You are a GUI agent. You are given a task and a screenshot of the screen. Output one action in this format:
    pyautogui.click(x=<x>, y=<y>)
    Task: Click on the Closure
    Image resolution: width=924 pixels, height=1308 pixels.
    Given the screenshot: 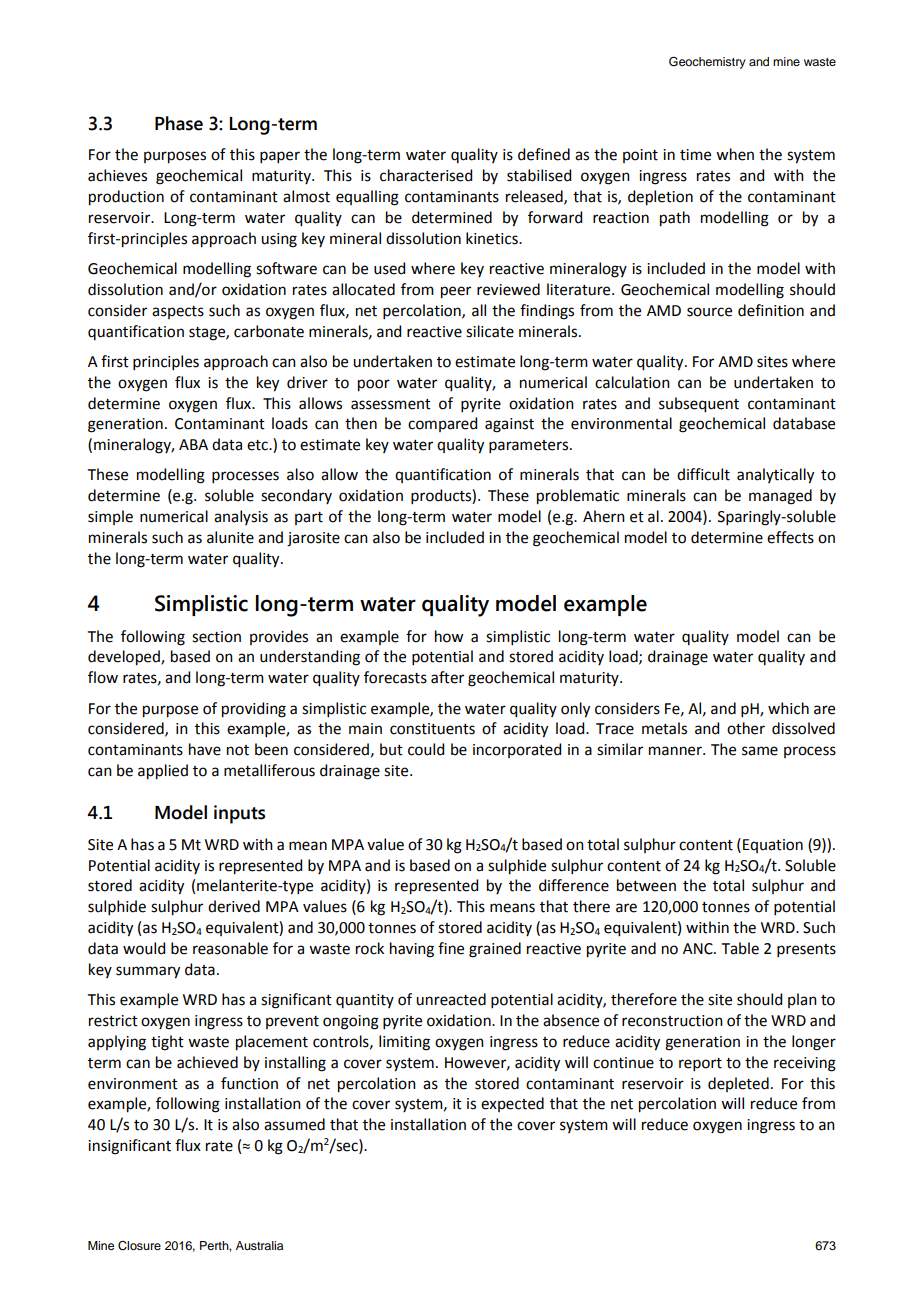 What is the action you would take?
    pyautogui.click(x=139, y=1246)
